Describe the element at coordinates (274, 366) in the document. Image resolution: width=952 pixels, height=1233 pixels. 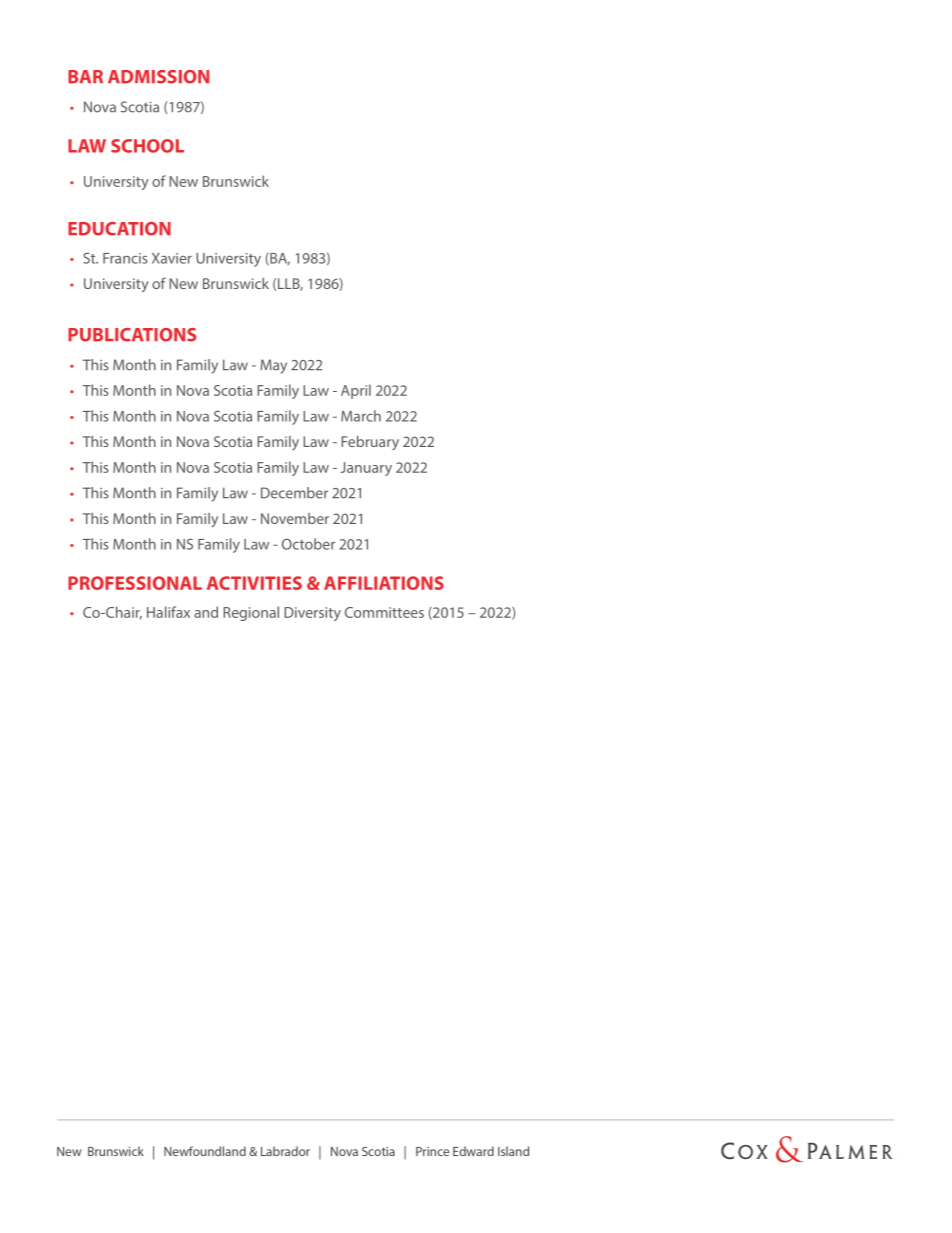
I see `May` at that location.
